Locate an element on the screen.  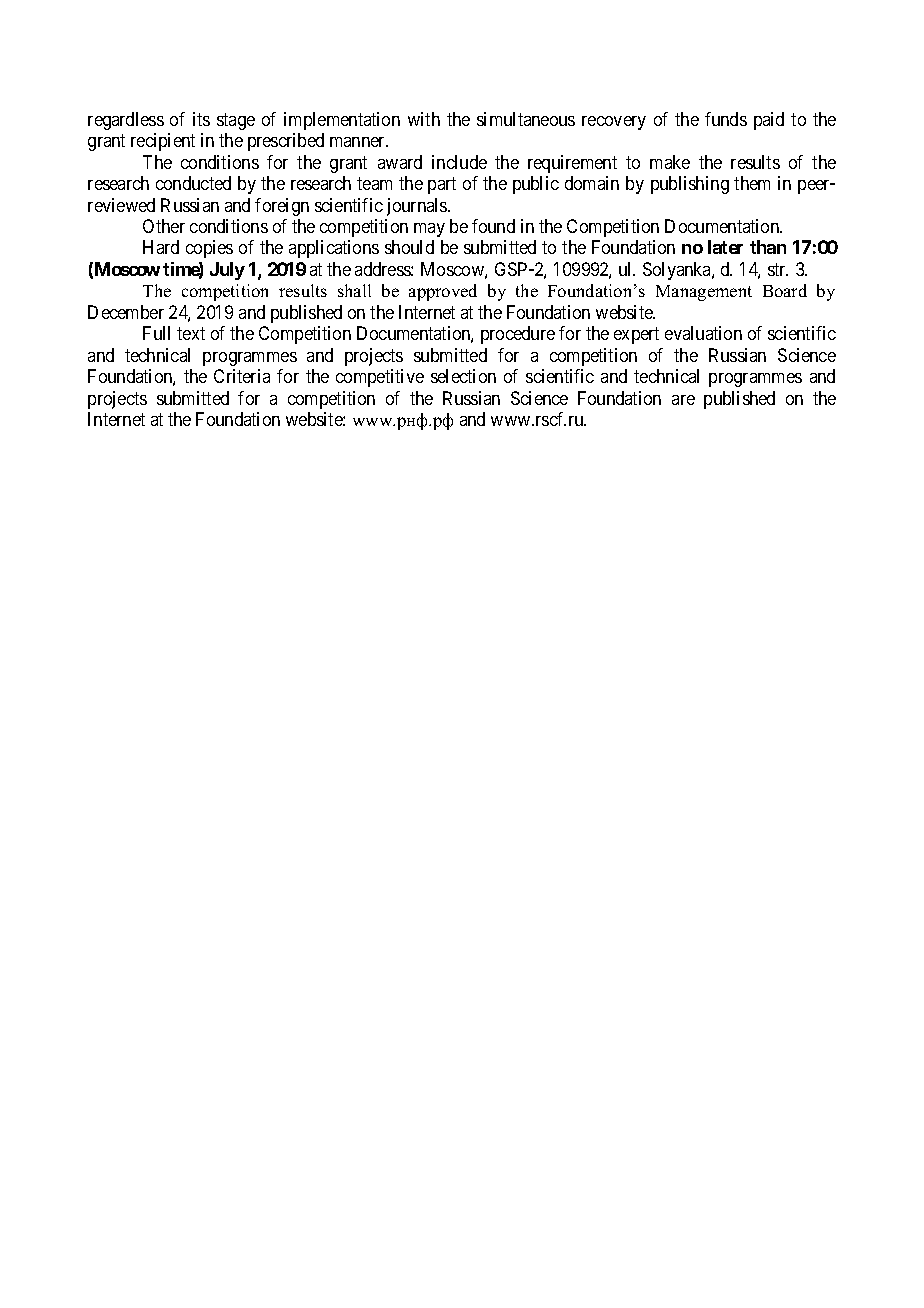
publishing is located at coordinates (690, 185).
